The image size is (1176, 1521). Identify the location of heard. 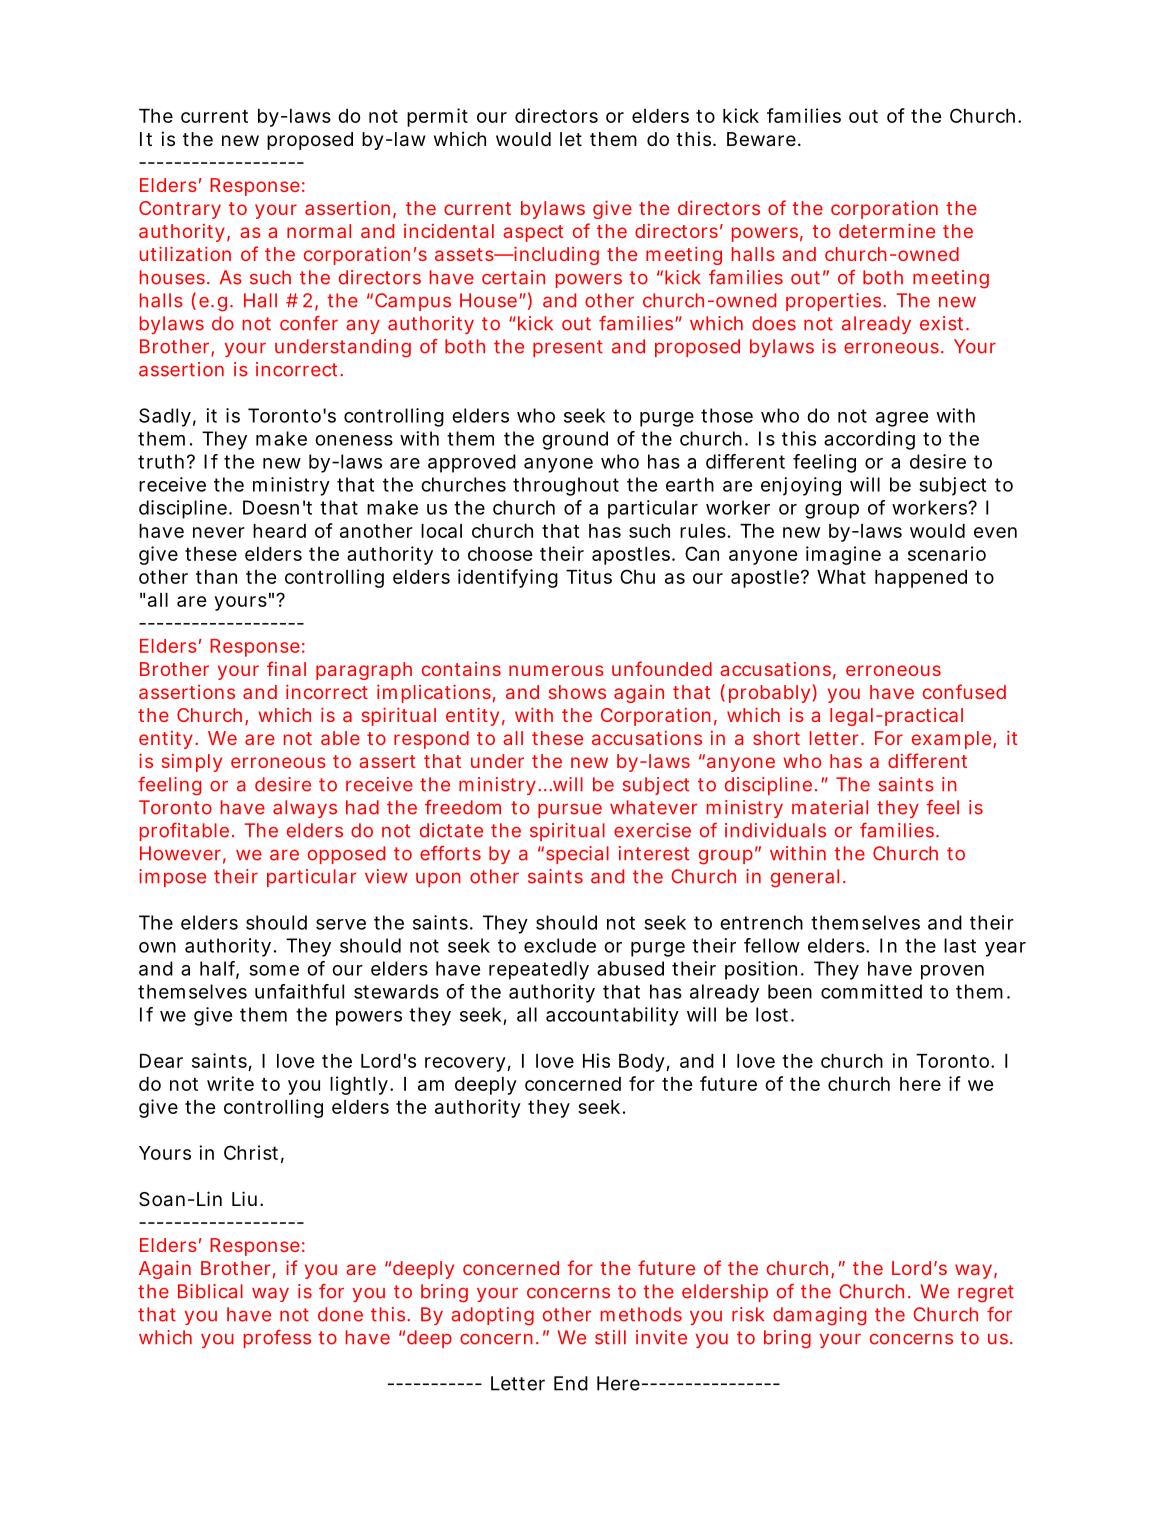
(279, 531).
